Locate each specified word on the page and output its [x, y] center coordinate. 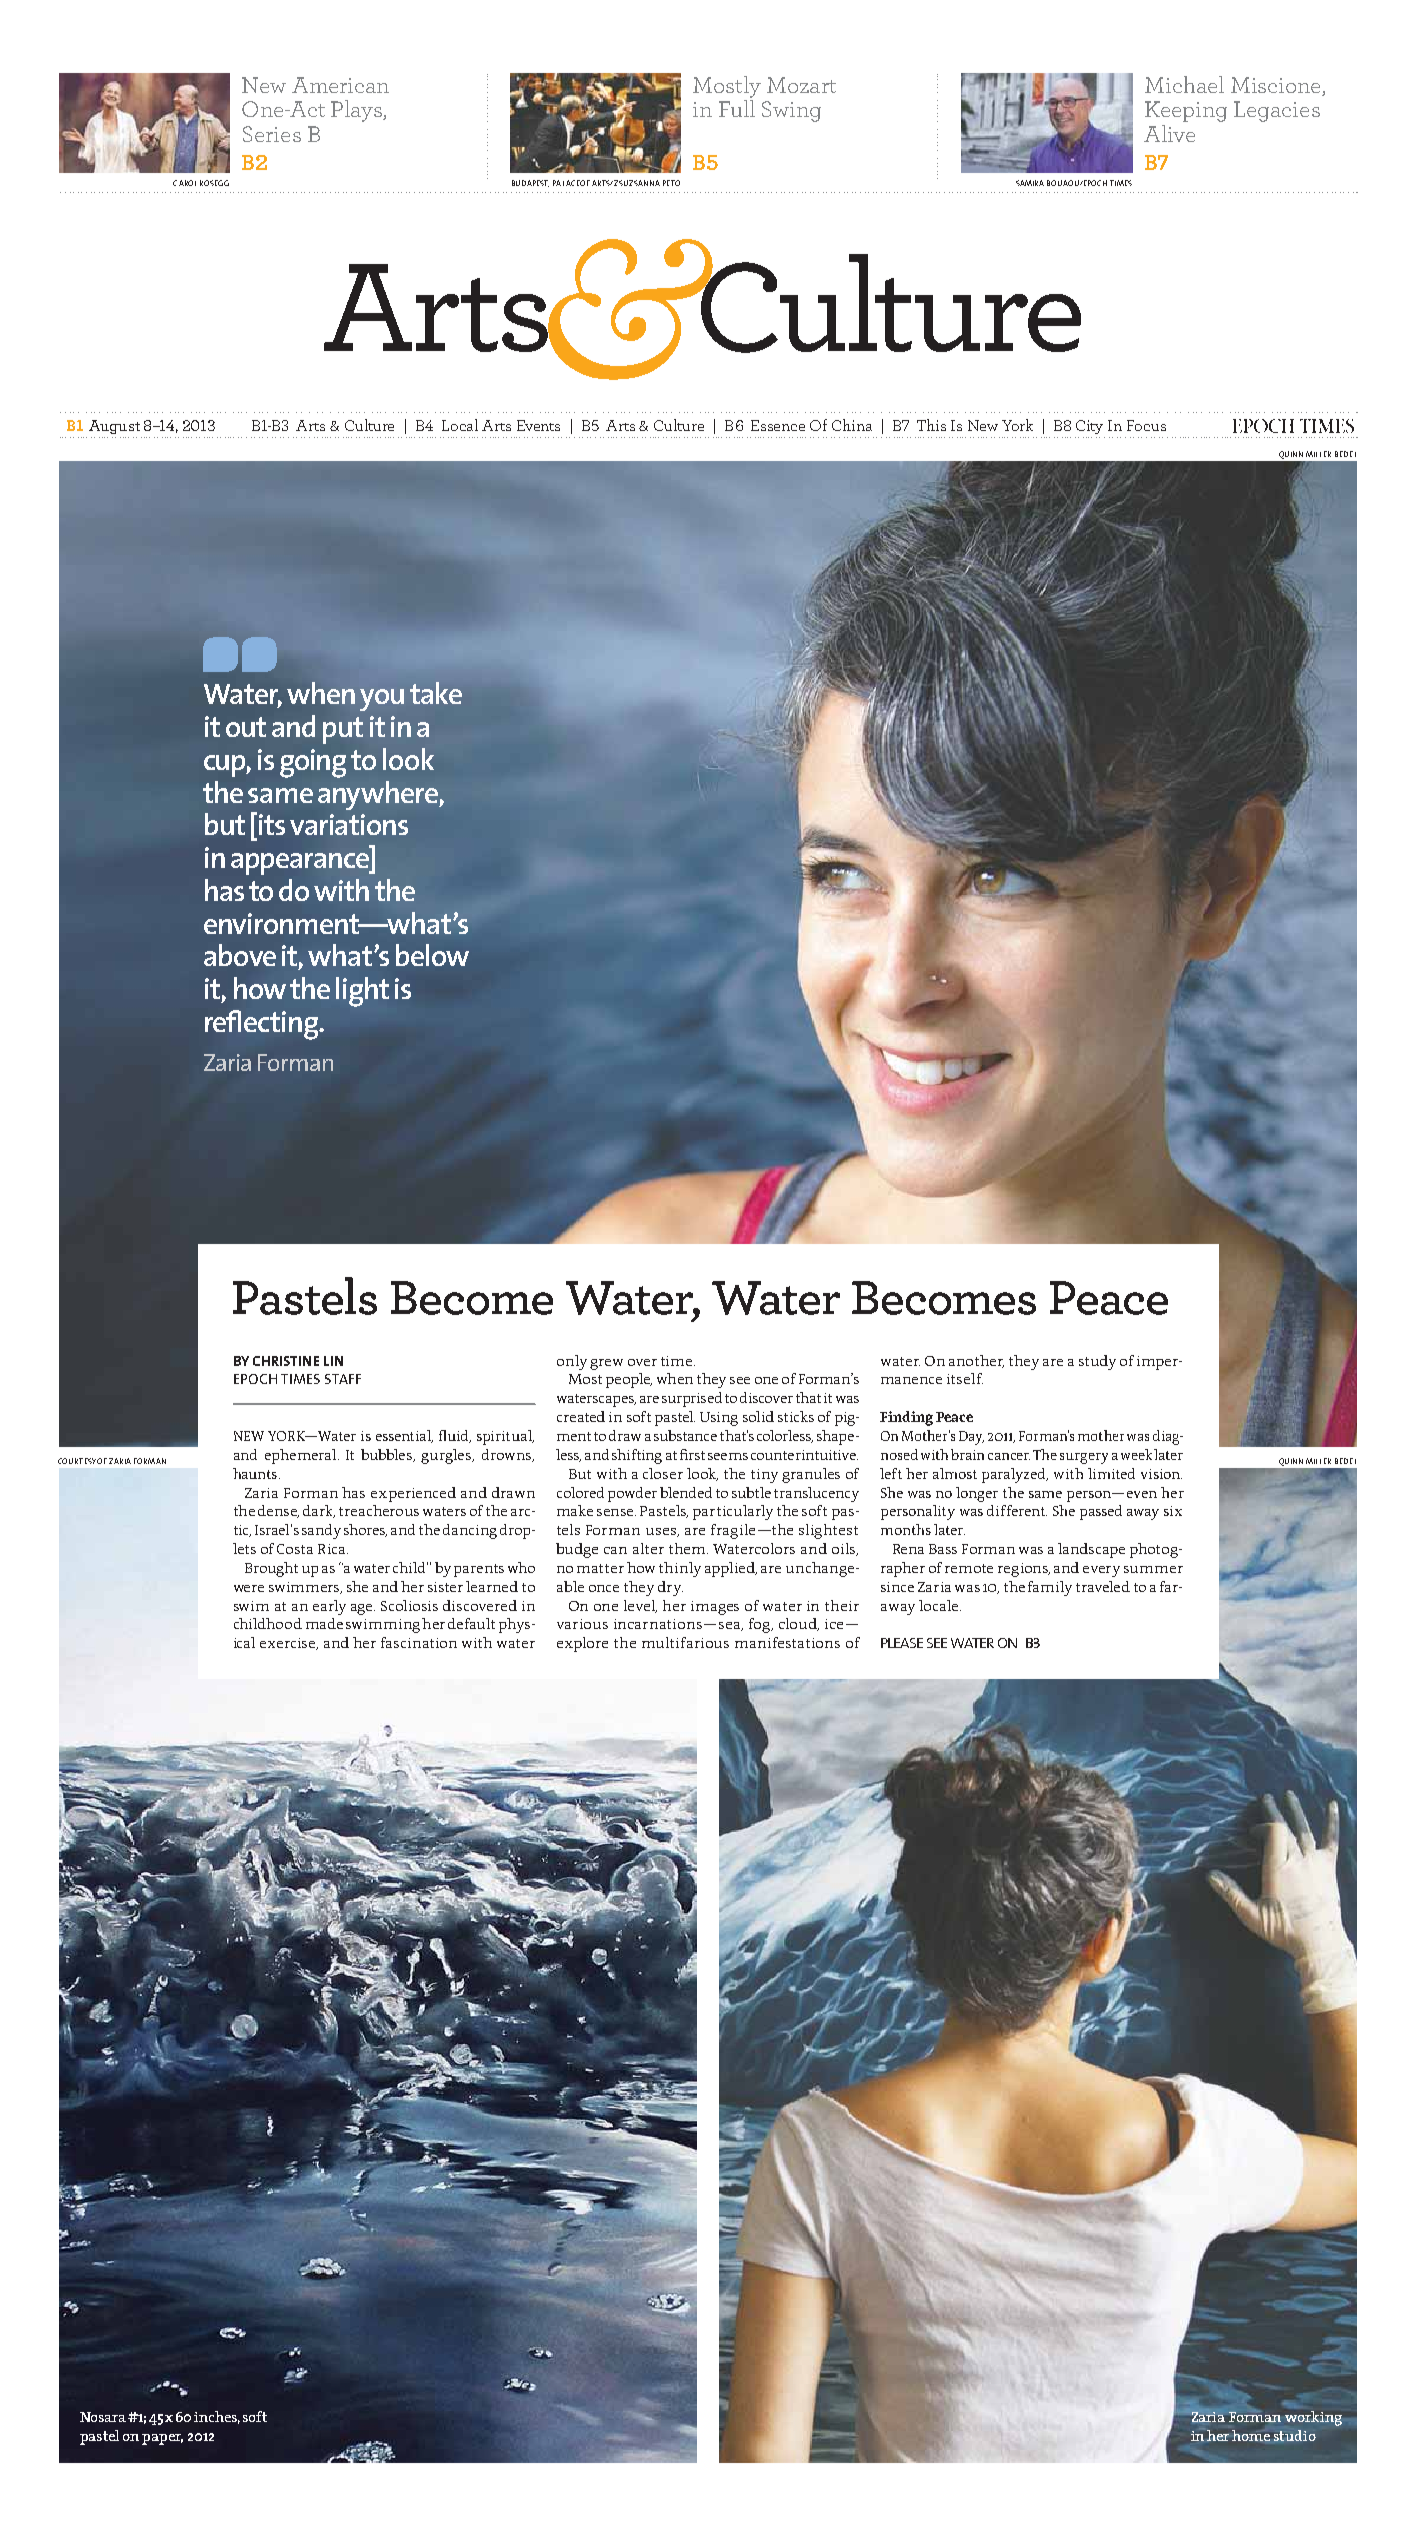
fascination [419, 1642]
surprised [692, 1399]
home [1251, 2435]
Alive [1169, 133]
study [1097, 1362]
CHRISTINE [286, 1361]
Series [272, 134]
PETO [671, 183]
